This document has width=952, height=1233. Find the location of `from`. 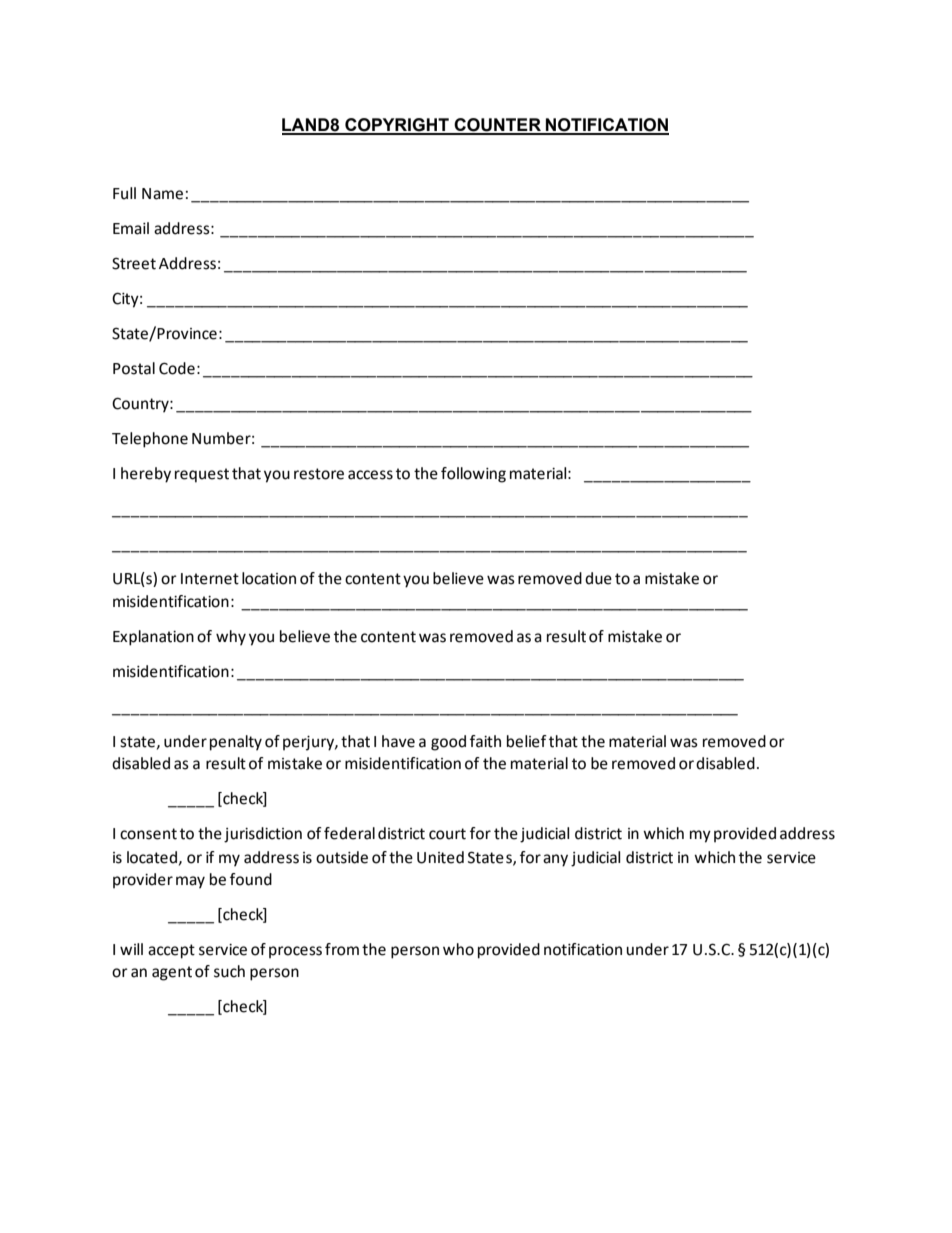

from is located at coordinates (342, 949).
